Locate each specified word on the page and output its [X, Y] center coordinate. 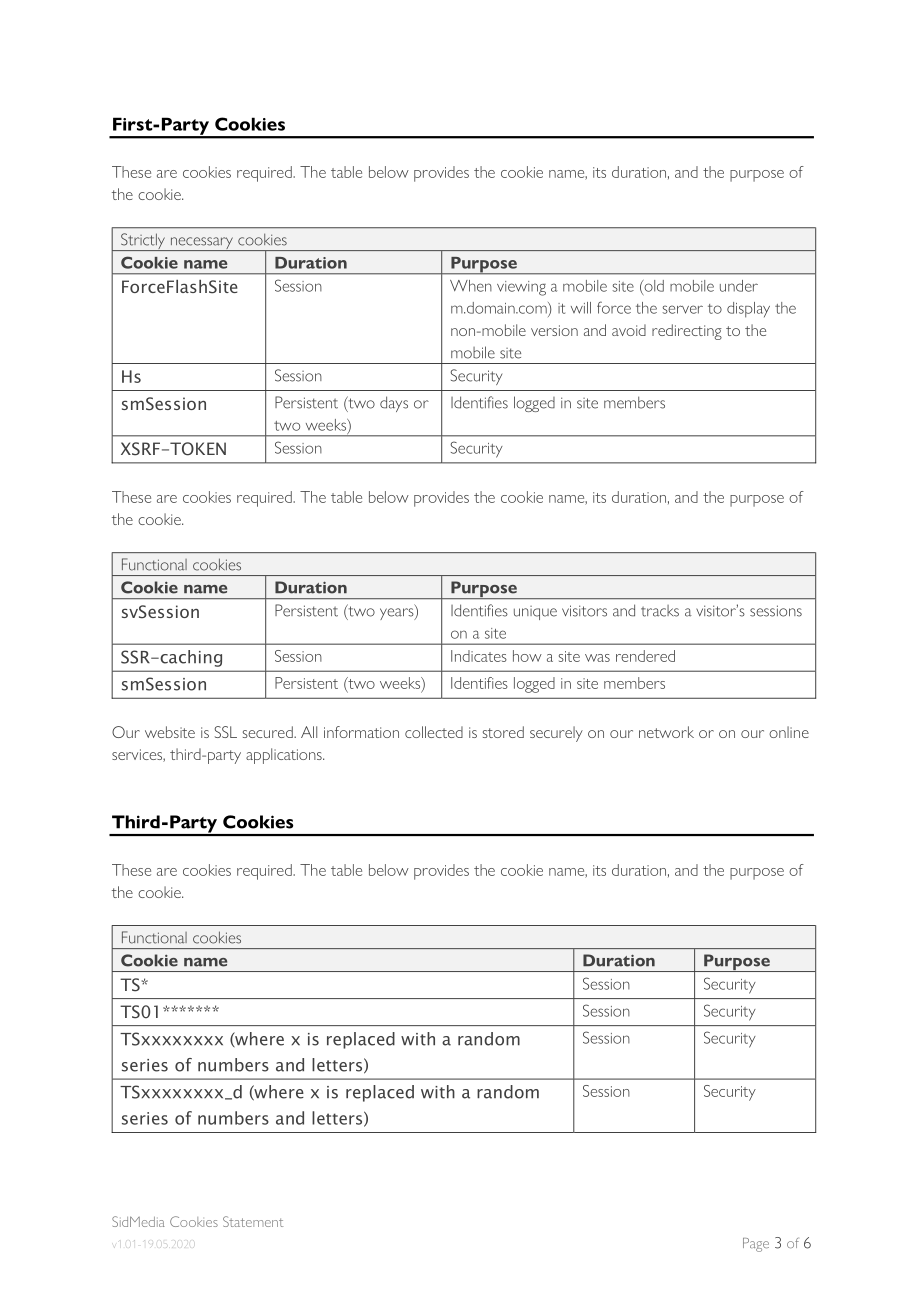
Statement [253, 1221]
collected [434, 732]
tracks [660, 611]
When [471, 286]
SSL [226, 732]
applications [285, 756]
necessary [201, 244]
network [666, 732]
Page [756, 1245]
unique [535, 613]
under [739, 286]
